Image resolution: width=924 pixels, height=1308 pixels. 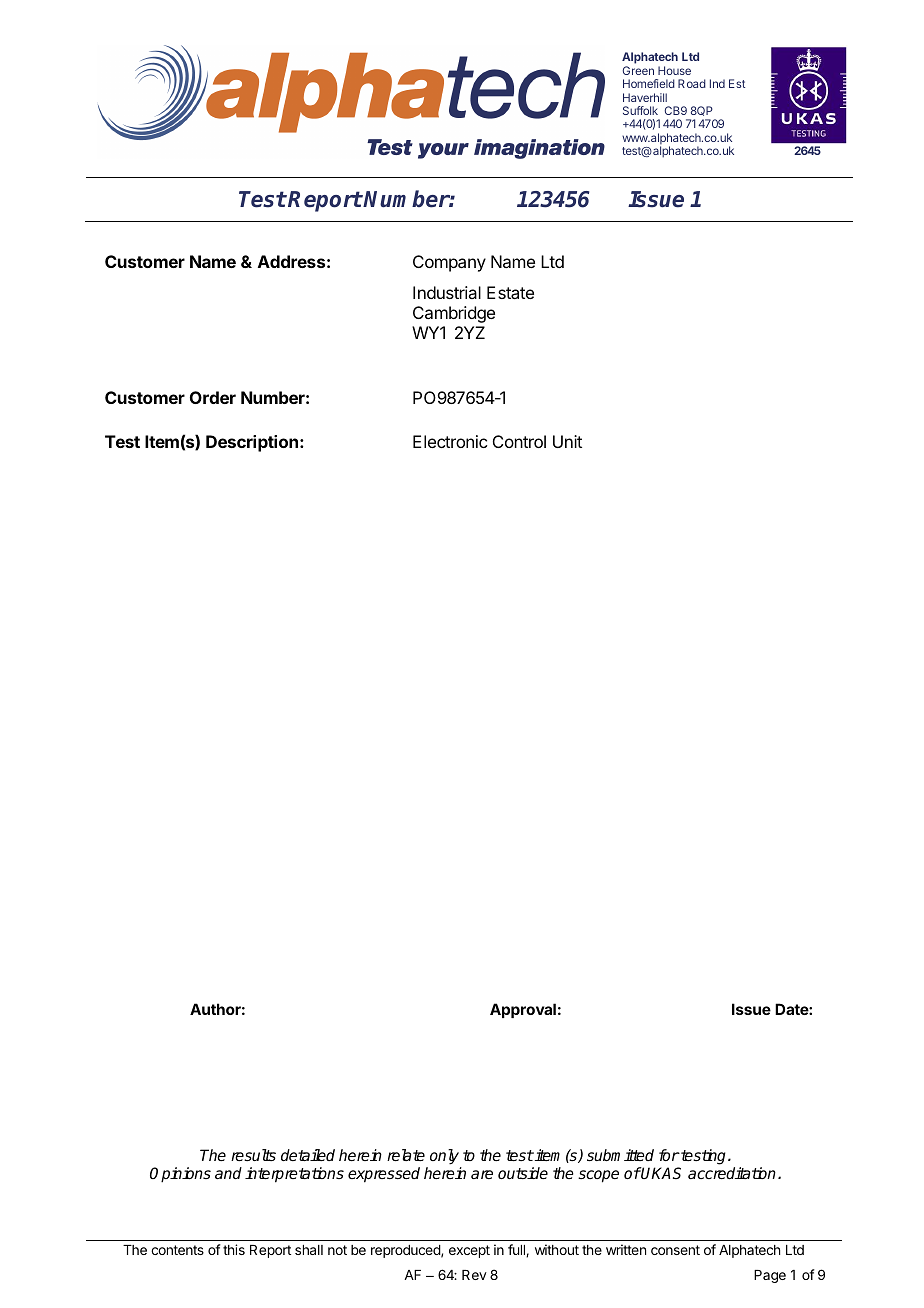 I want to click on except, so click(x=469, y=1251).
